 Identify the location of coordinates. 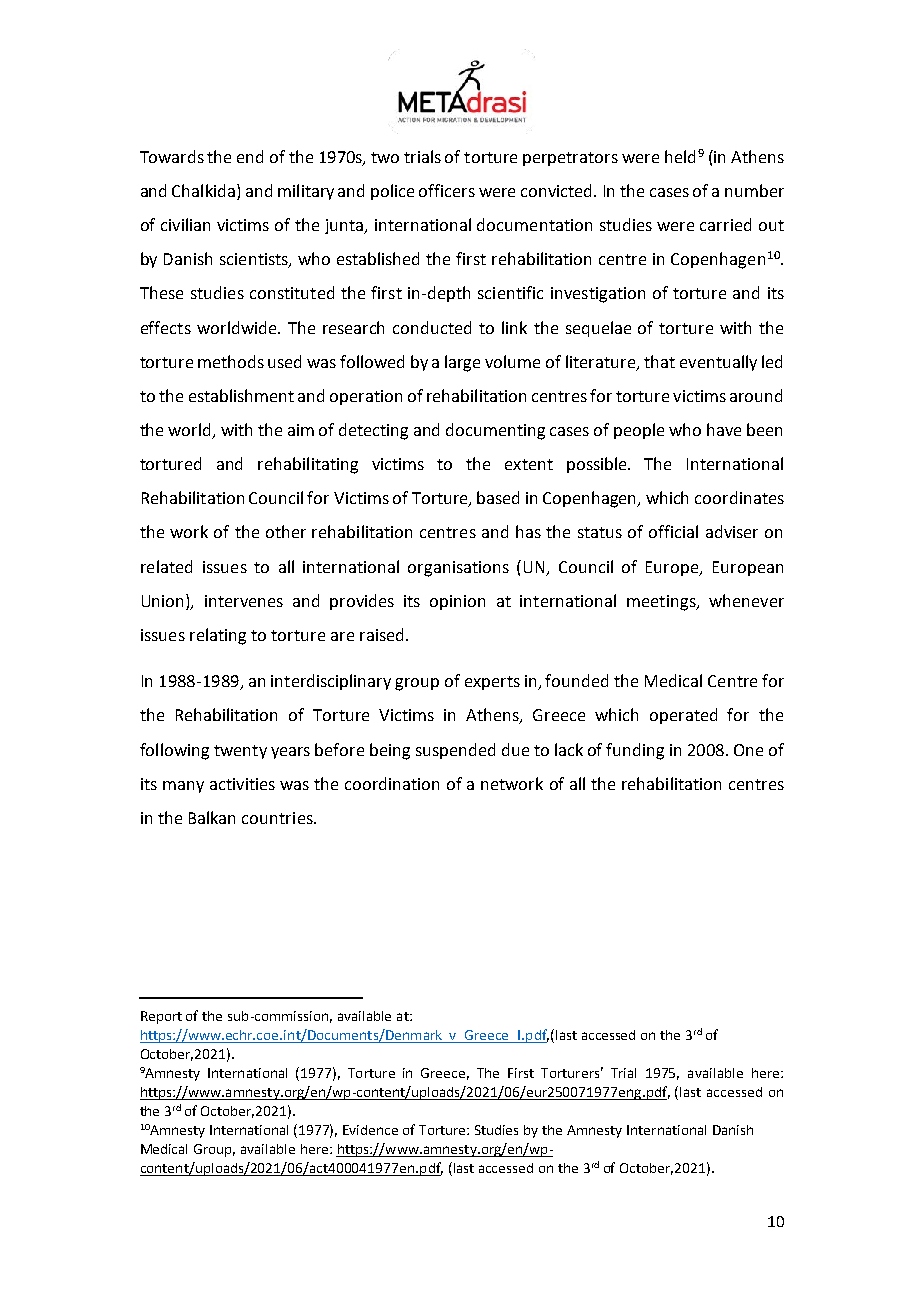
(739, 497).
